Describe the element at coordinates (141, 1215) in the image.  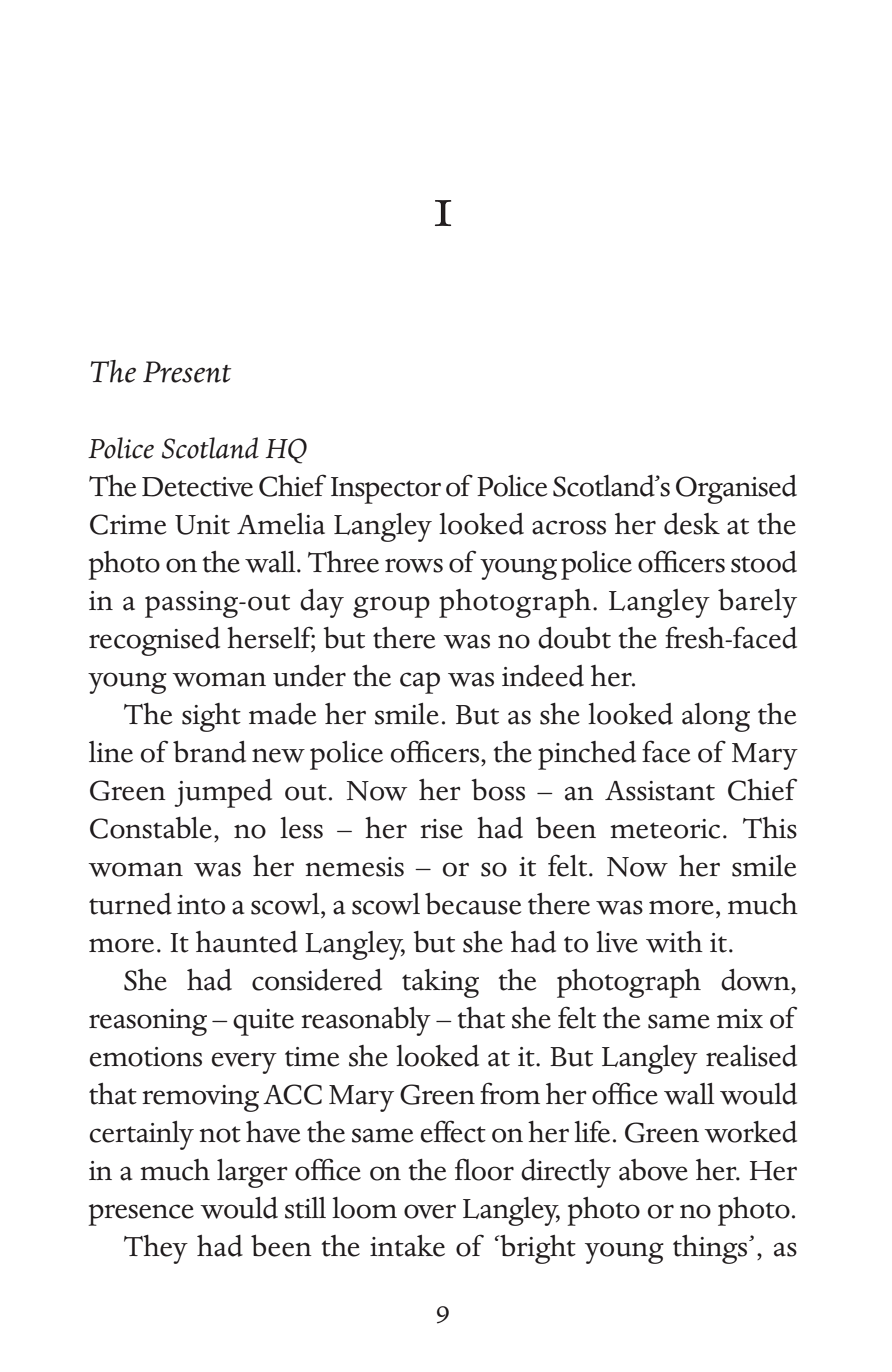
I see `presence` at that location.
